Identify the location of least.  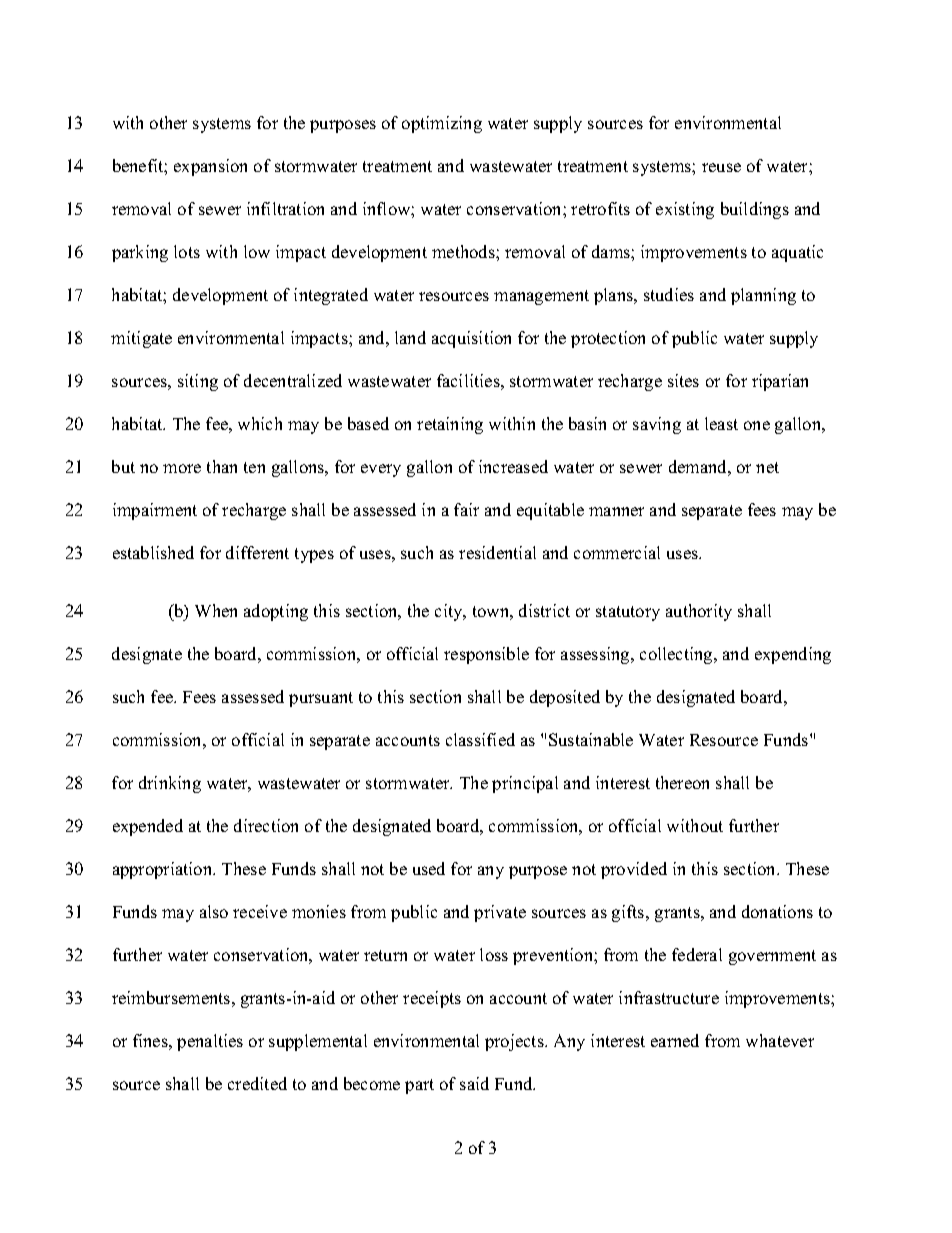
(721, 423).
